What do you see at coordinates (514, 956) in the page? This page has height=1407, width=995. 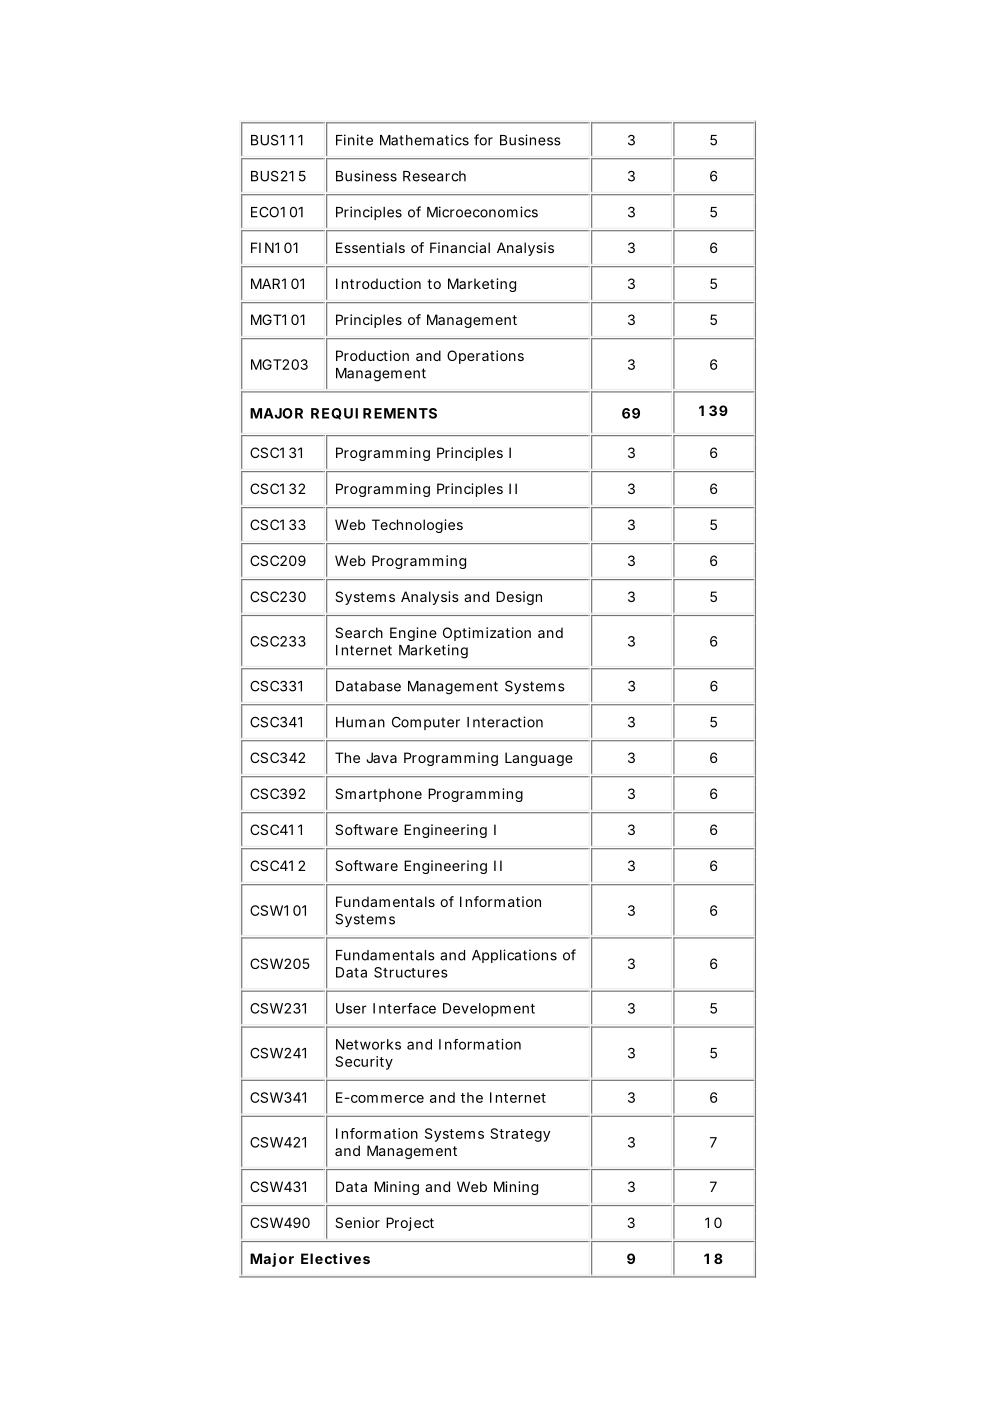 I see `Applications` at bounding box center [514, 956].
